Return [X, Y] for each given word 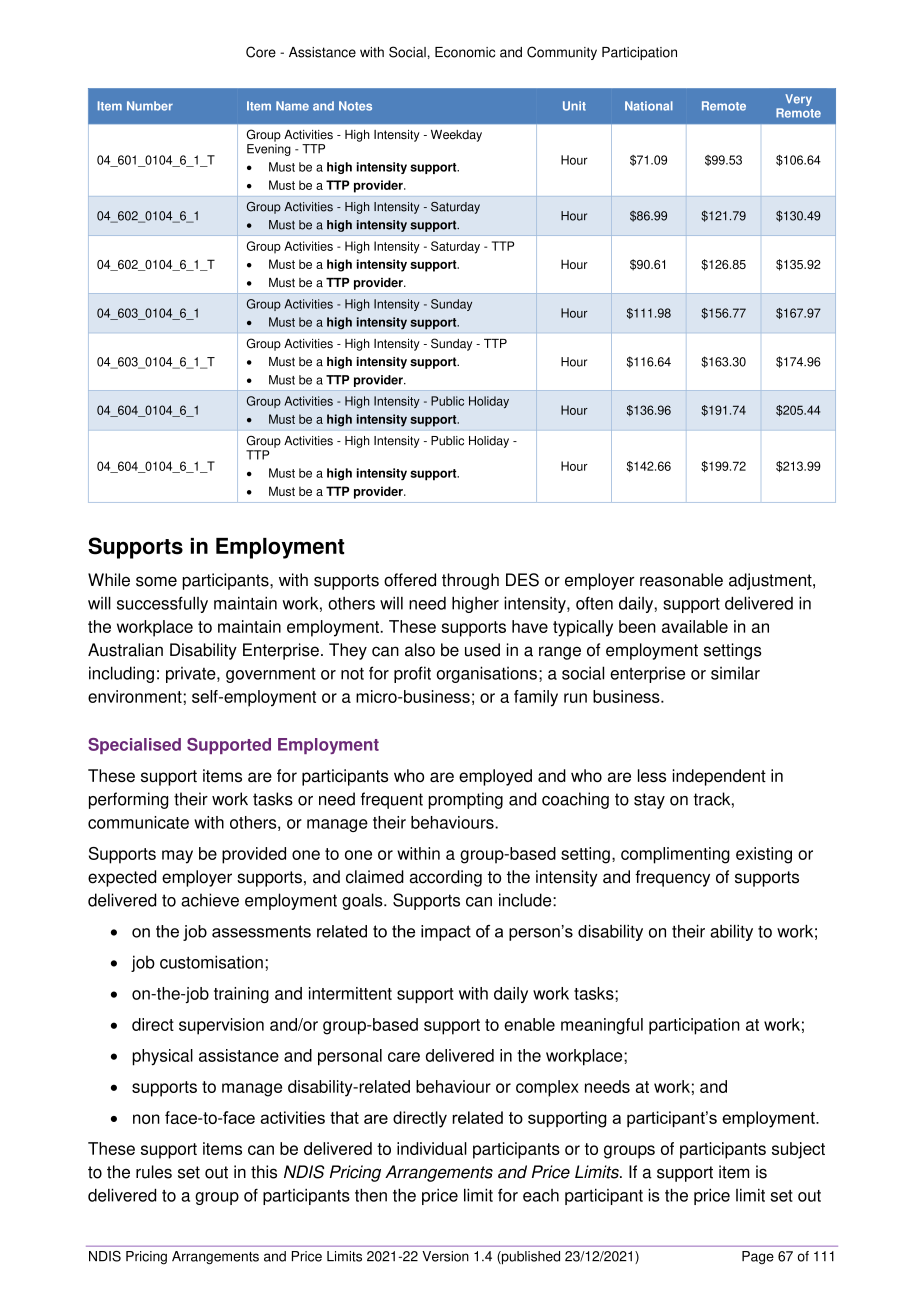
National [649, 106]
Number [150, 106]
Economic [465, 52]
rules [154, 1172]
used [482, 650]
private [192, 675]
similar [735, 673]
